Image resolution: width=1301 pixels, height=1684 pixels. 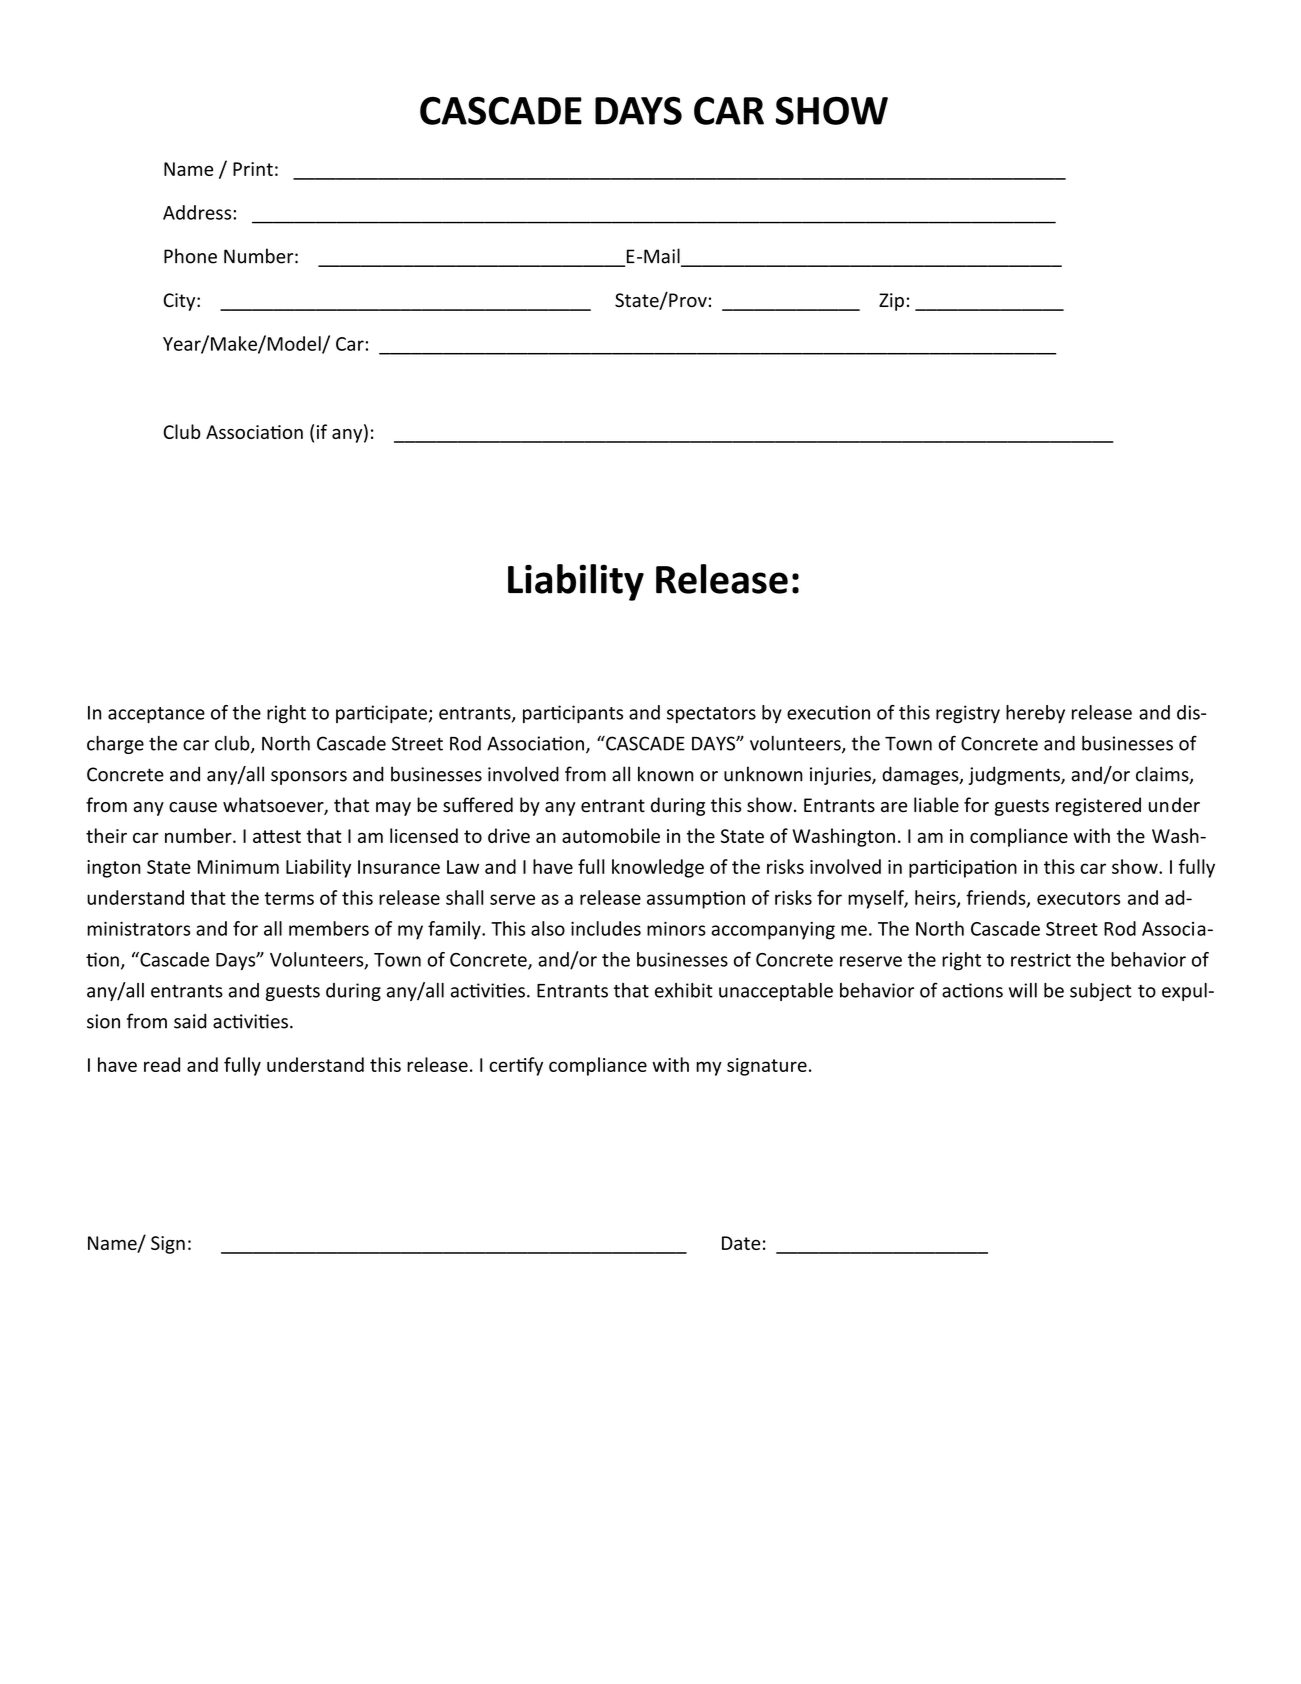 I want to click on includes, so click(x=606, y=928).
